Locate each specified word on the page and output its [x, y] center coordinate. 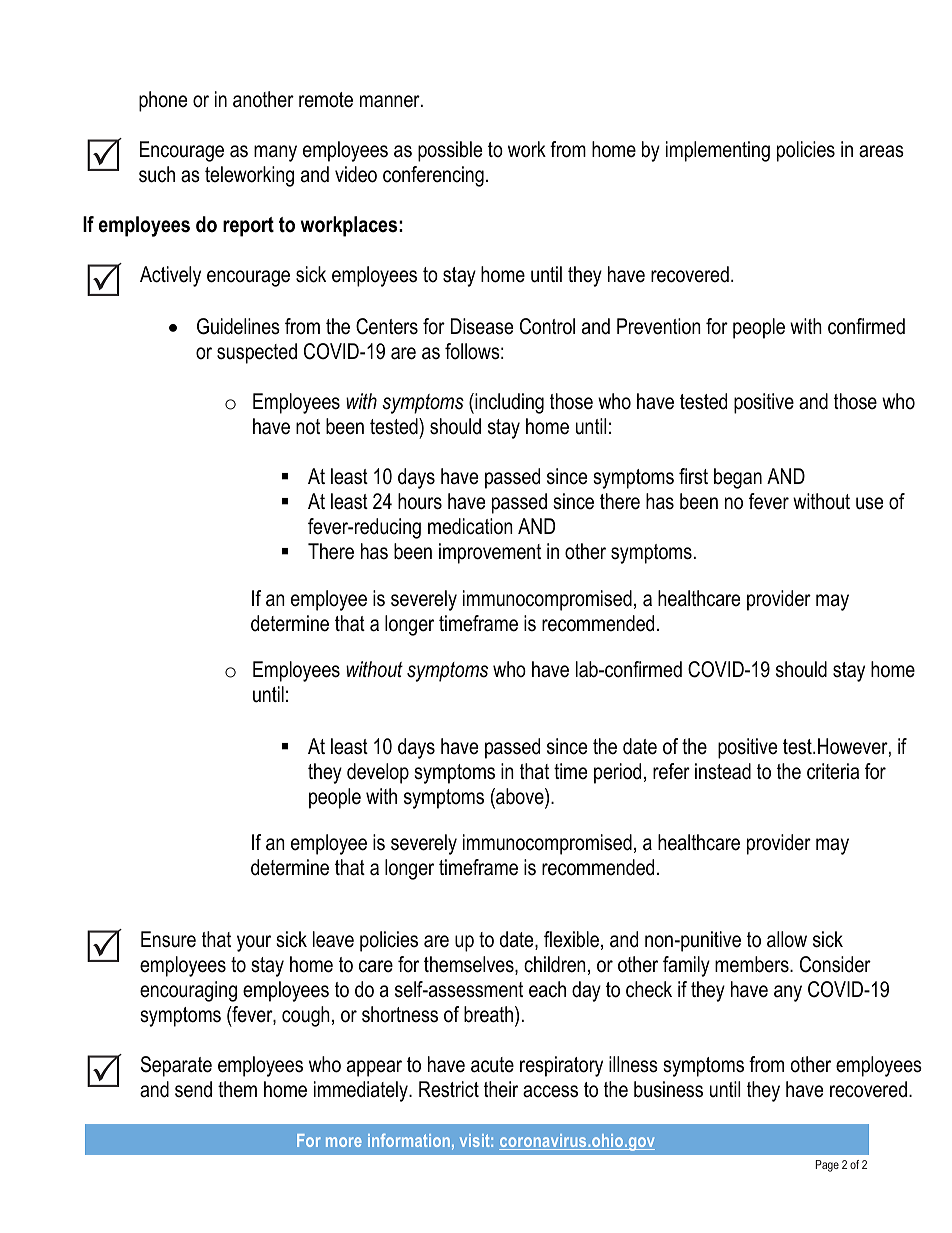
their [501, 1089]
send [193, 1089]
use [869, 503]
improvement [490, 553]
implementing [718, 151]
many [275, 153]
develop [378, 773]
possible [450, 151]
